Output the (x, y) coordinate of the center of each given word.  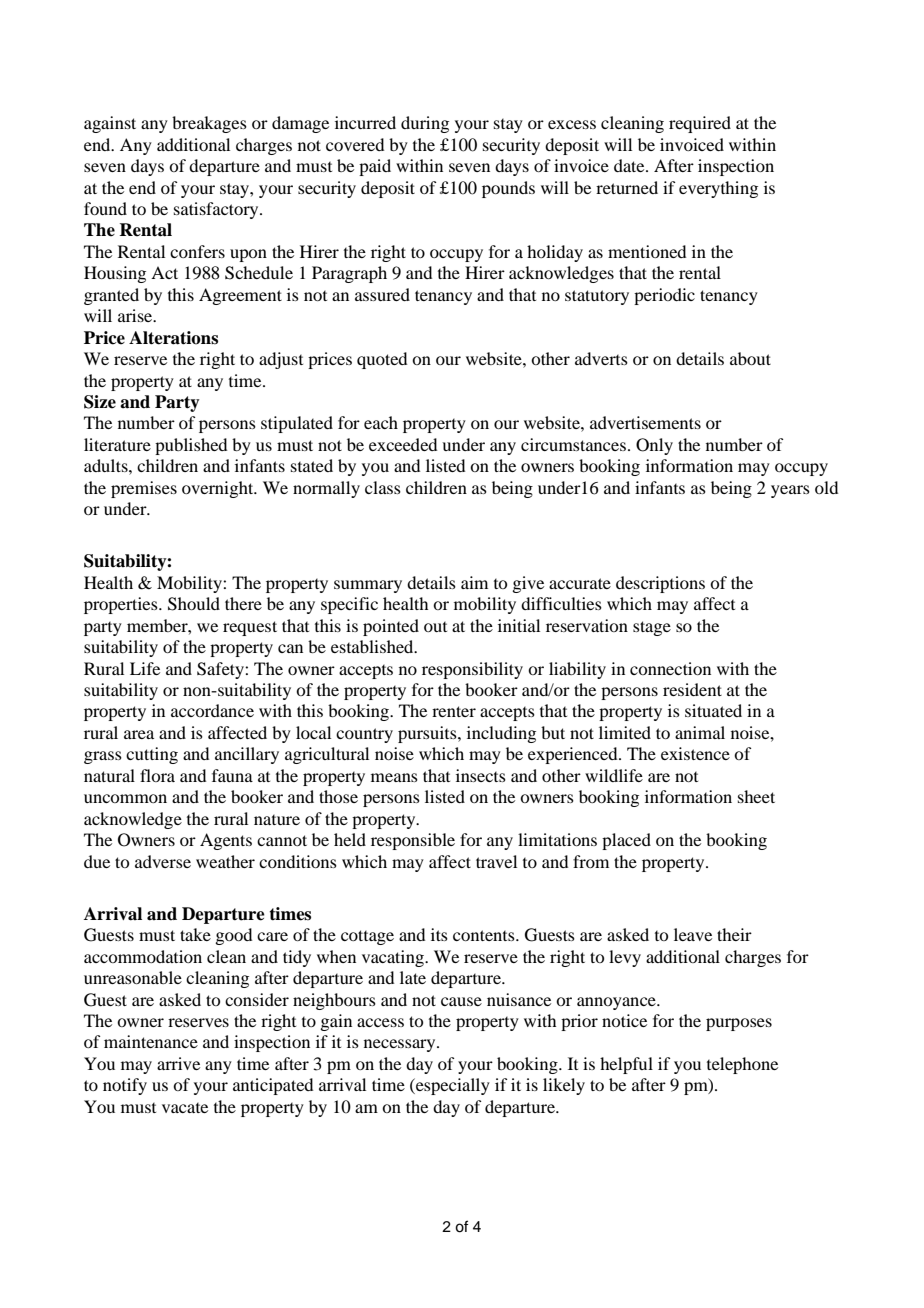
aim (474, 582)
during (425, 124)
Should (194, 604)
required (700, 124)
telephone (742, 1065)
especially (452, 1086)
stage (652, 628)
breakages (209, 124)
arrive (178, 1063)
